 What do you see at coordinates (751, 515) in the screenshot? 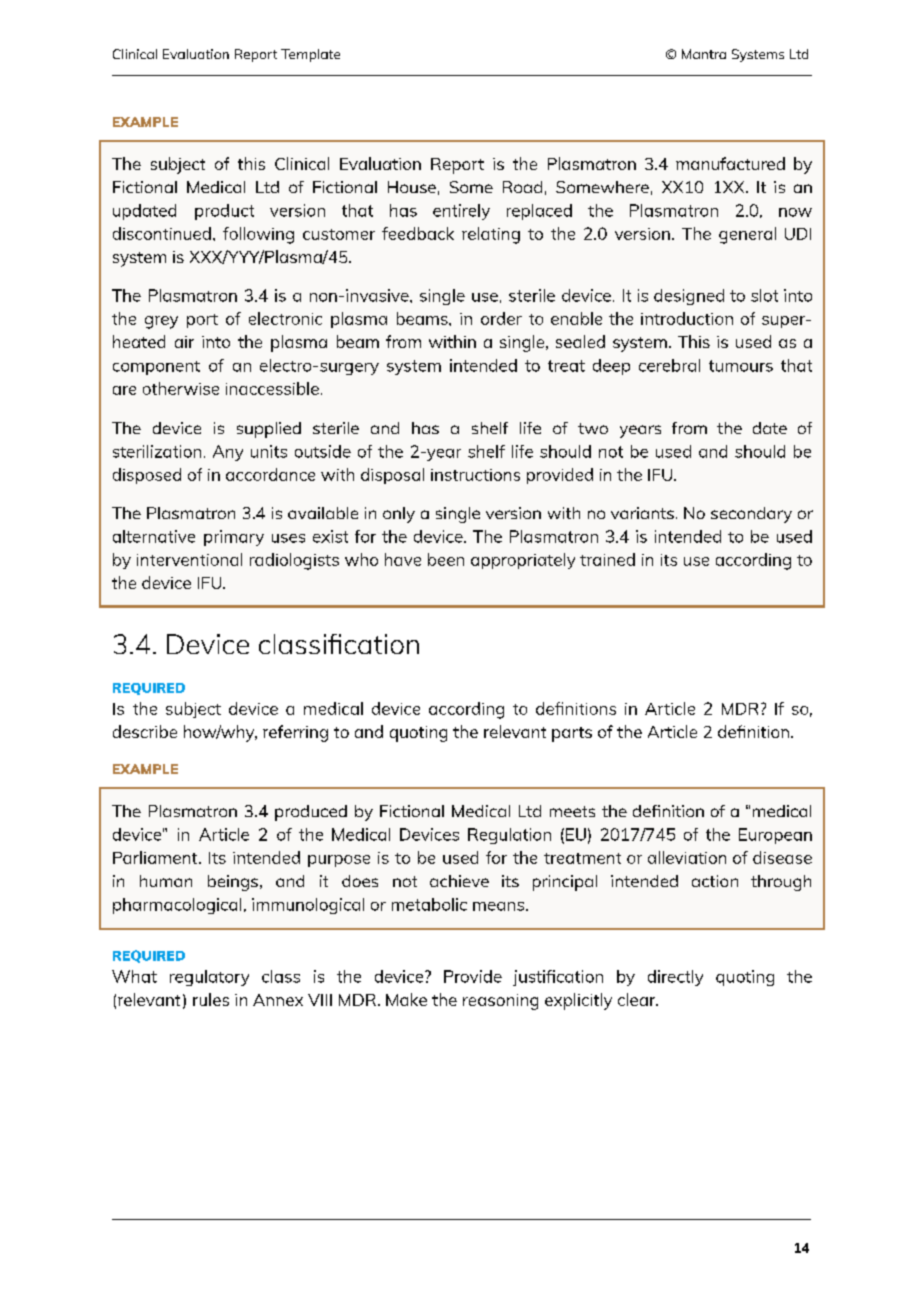
I see `secondary` at bounding box center [751, 515].
